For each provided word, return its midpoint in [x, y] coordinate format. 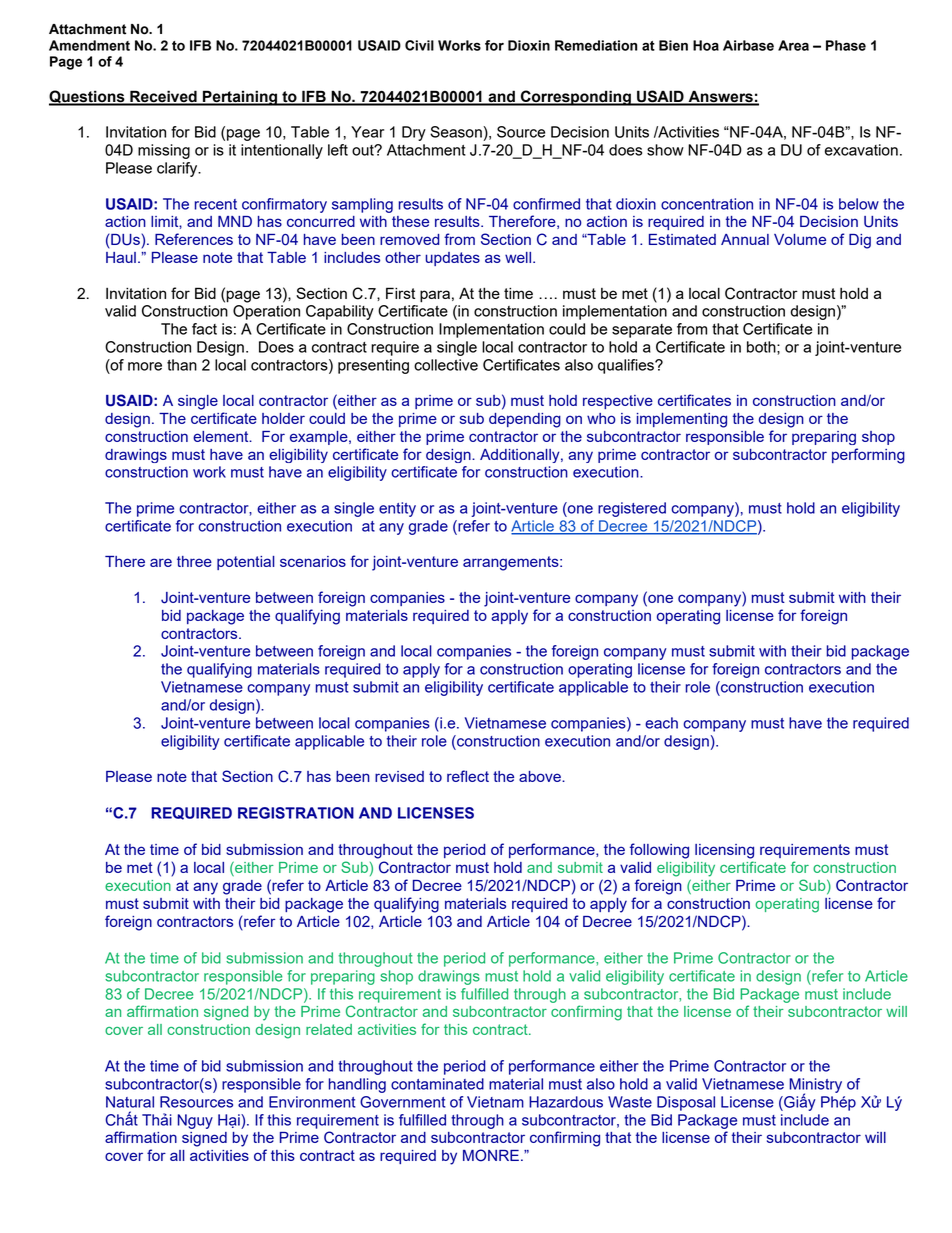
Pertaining [240, 98]
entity [397, 509]
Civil [419, 45]
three [194, 561]
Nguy [195, 1121]
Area [793, 45]
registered [632, 509]
